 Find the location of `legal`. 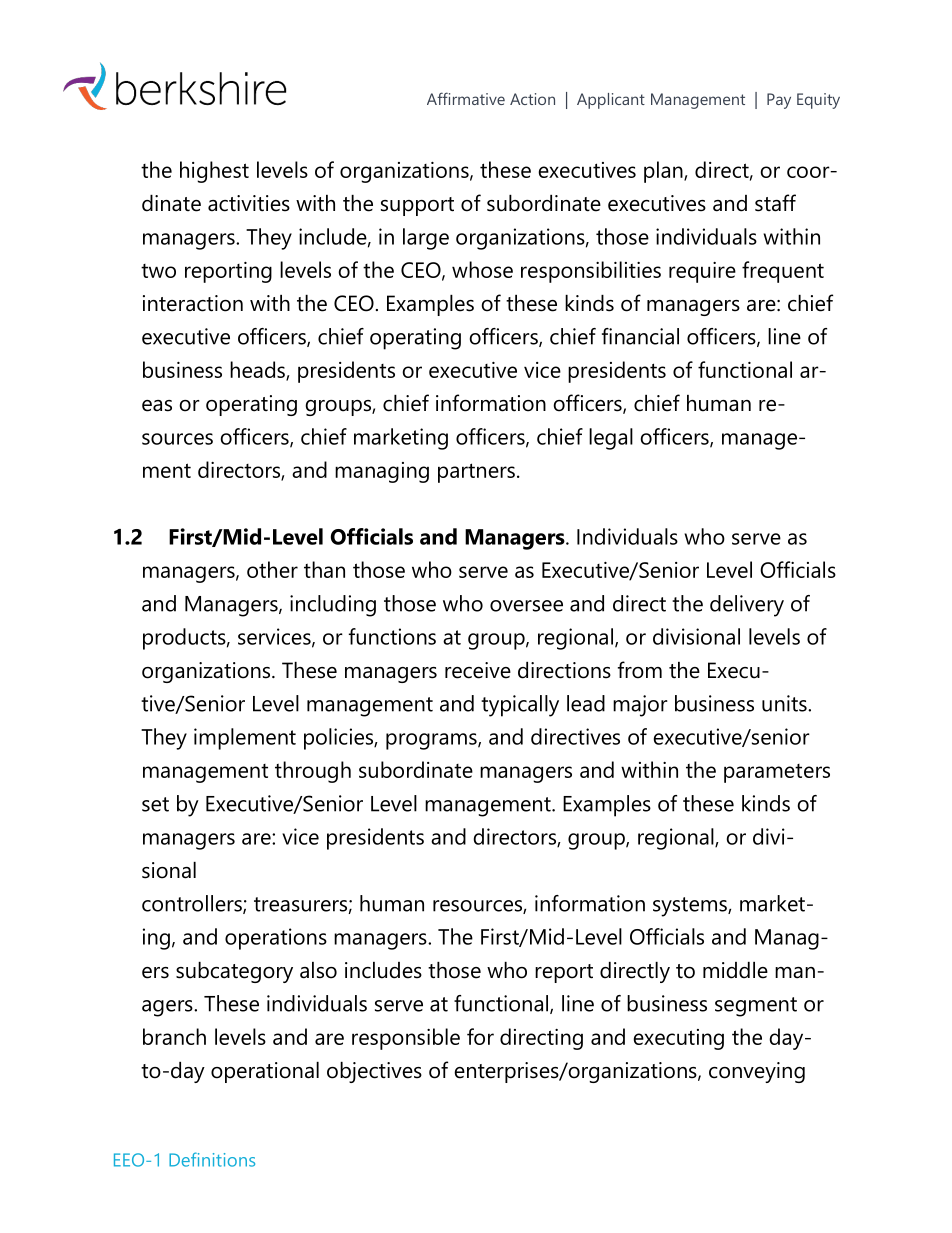

legal is located at coordinates (611, 439).
